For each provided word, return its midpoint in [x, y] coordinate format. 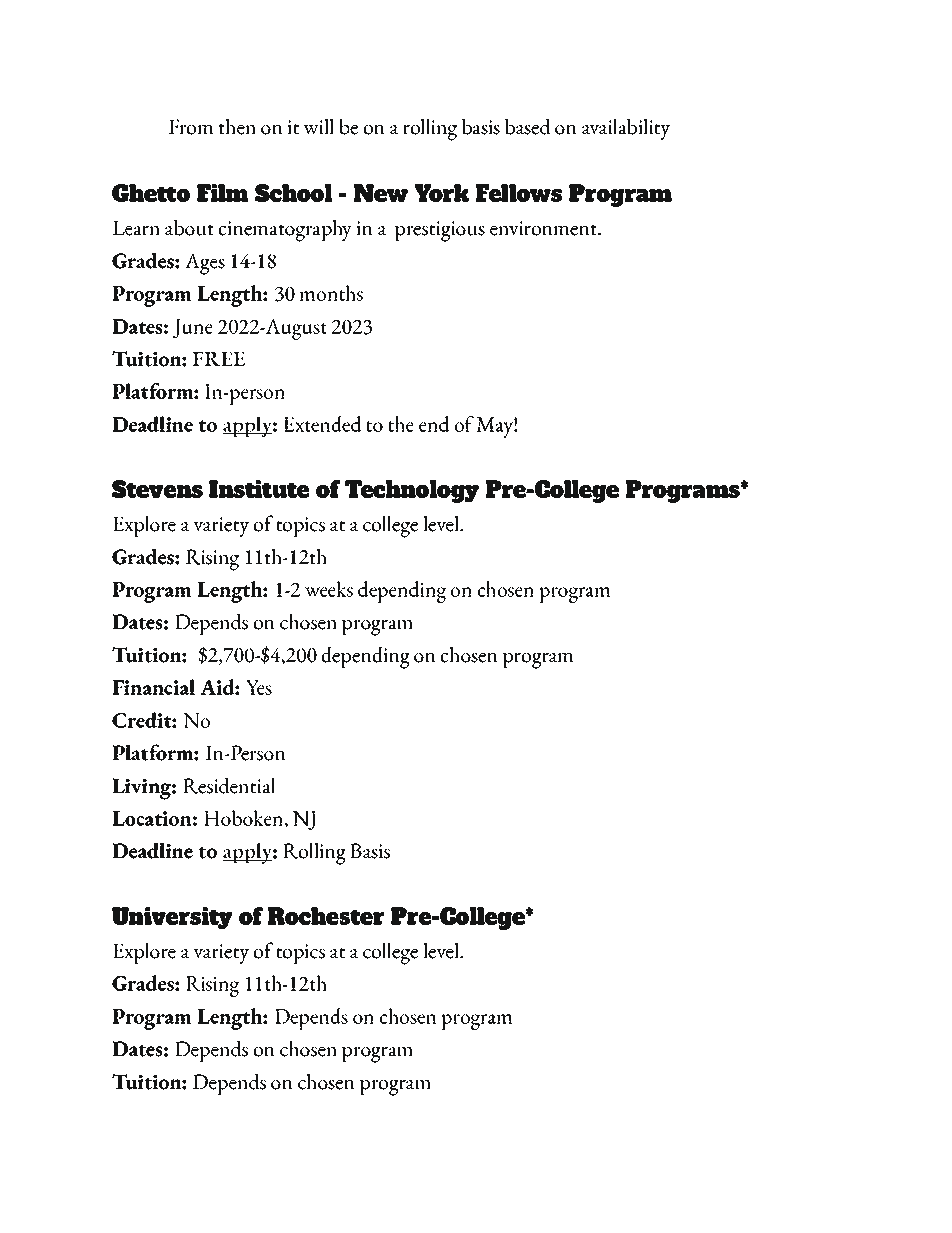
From [191, 127]
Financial [153, 687]
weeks [329, 589]
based [528, 126]
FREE [219, 359]
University [172, 918]
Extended [322, 424]
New [381, 193]
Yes [259, 687]
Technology [412, 491]
